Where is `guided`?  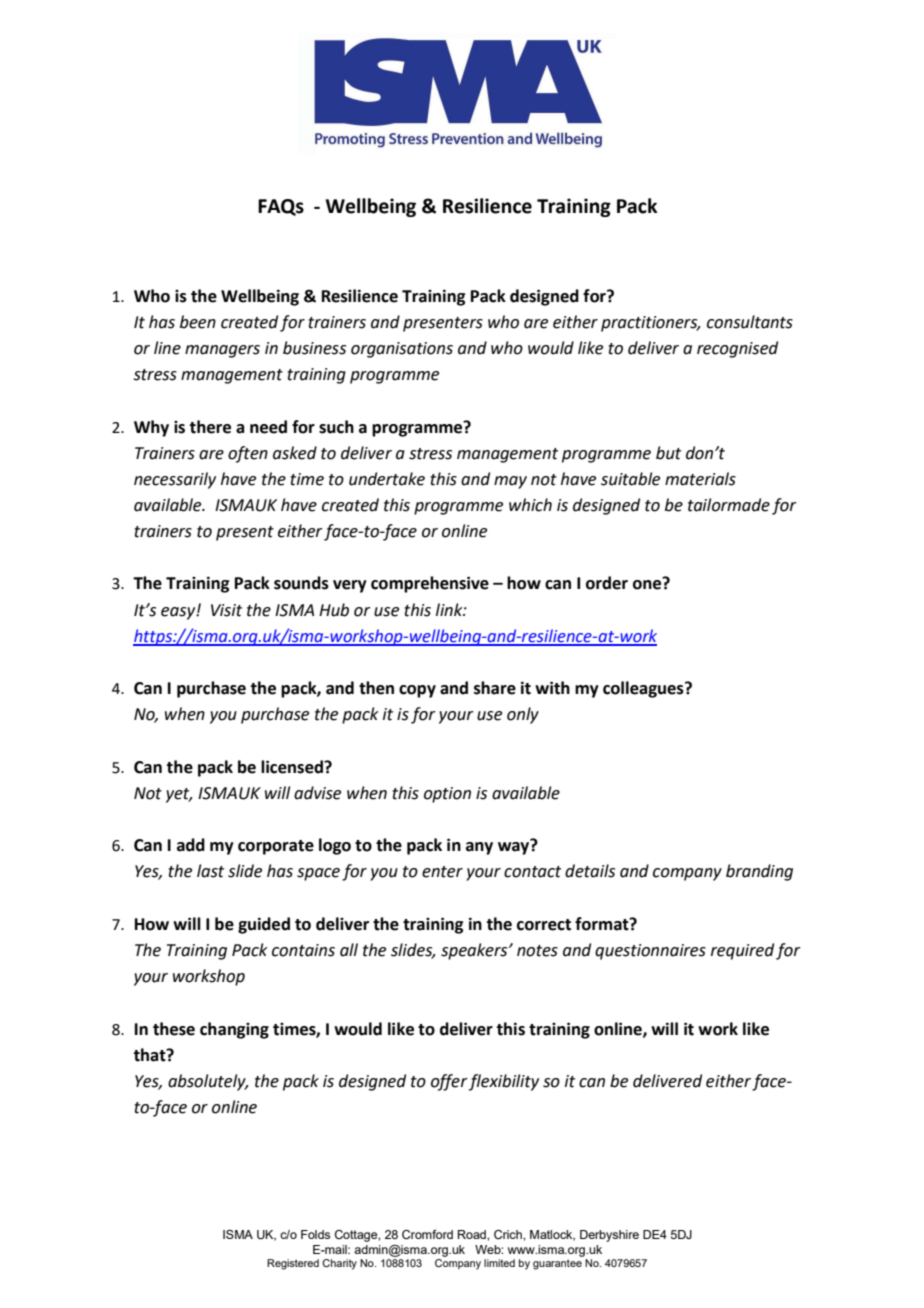 guided is located at coordinates (264, 925).
